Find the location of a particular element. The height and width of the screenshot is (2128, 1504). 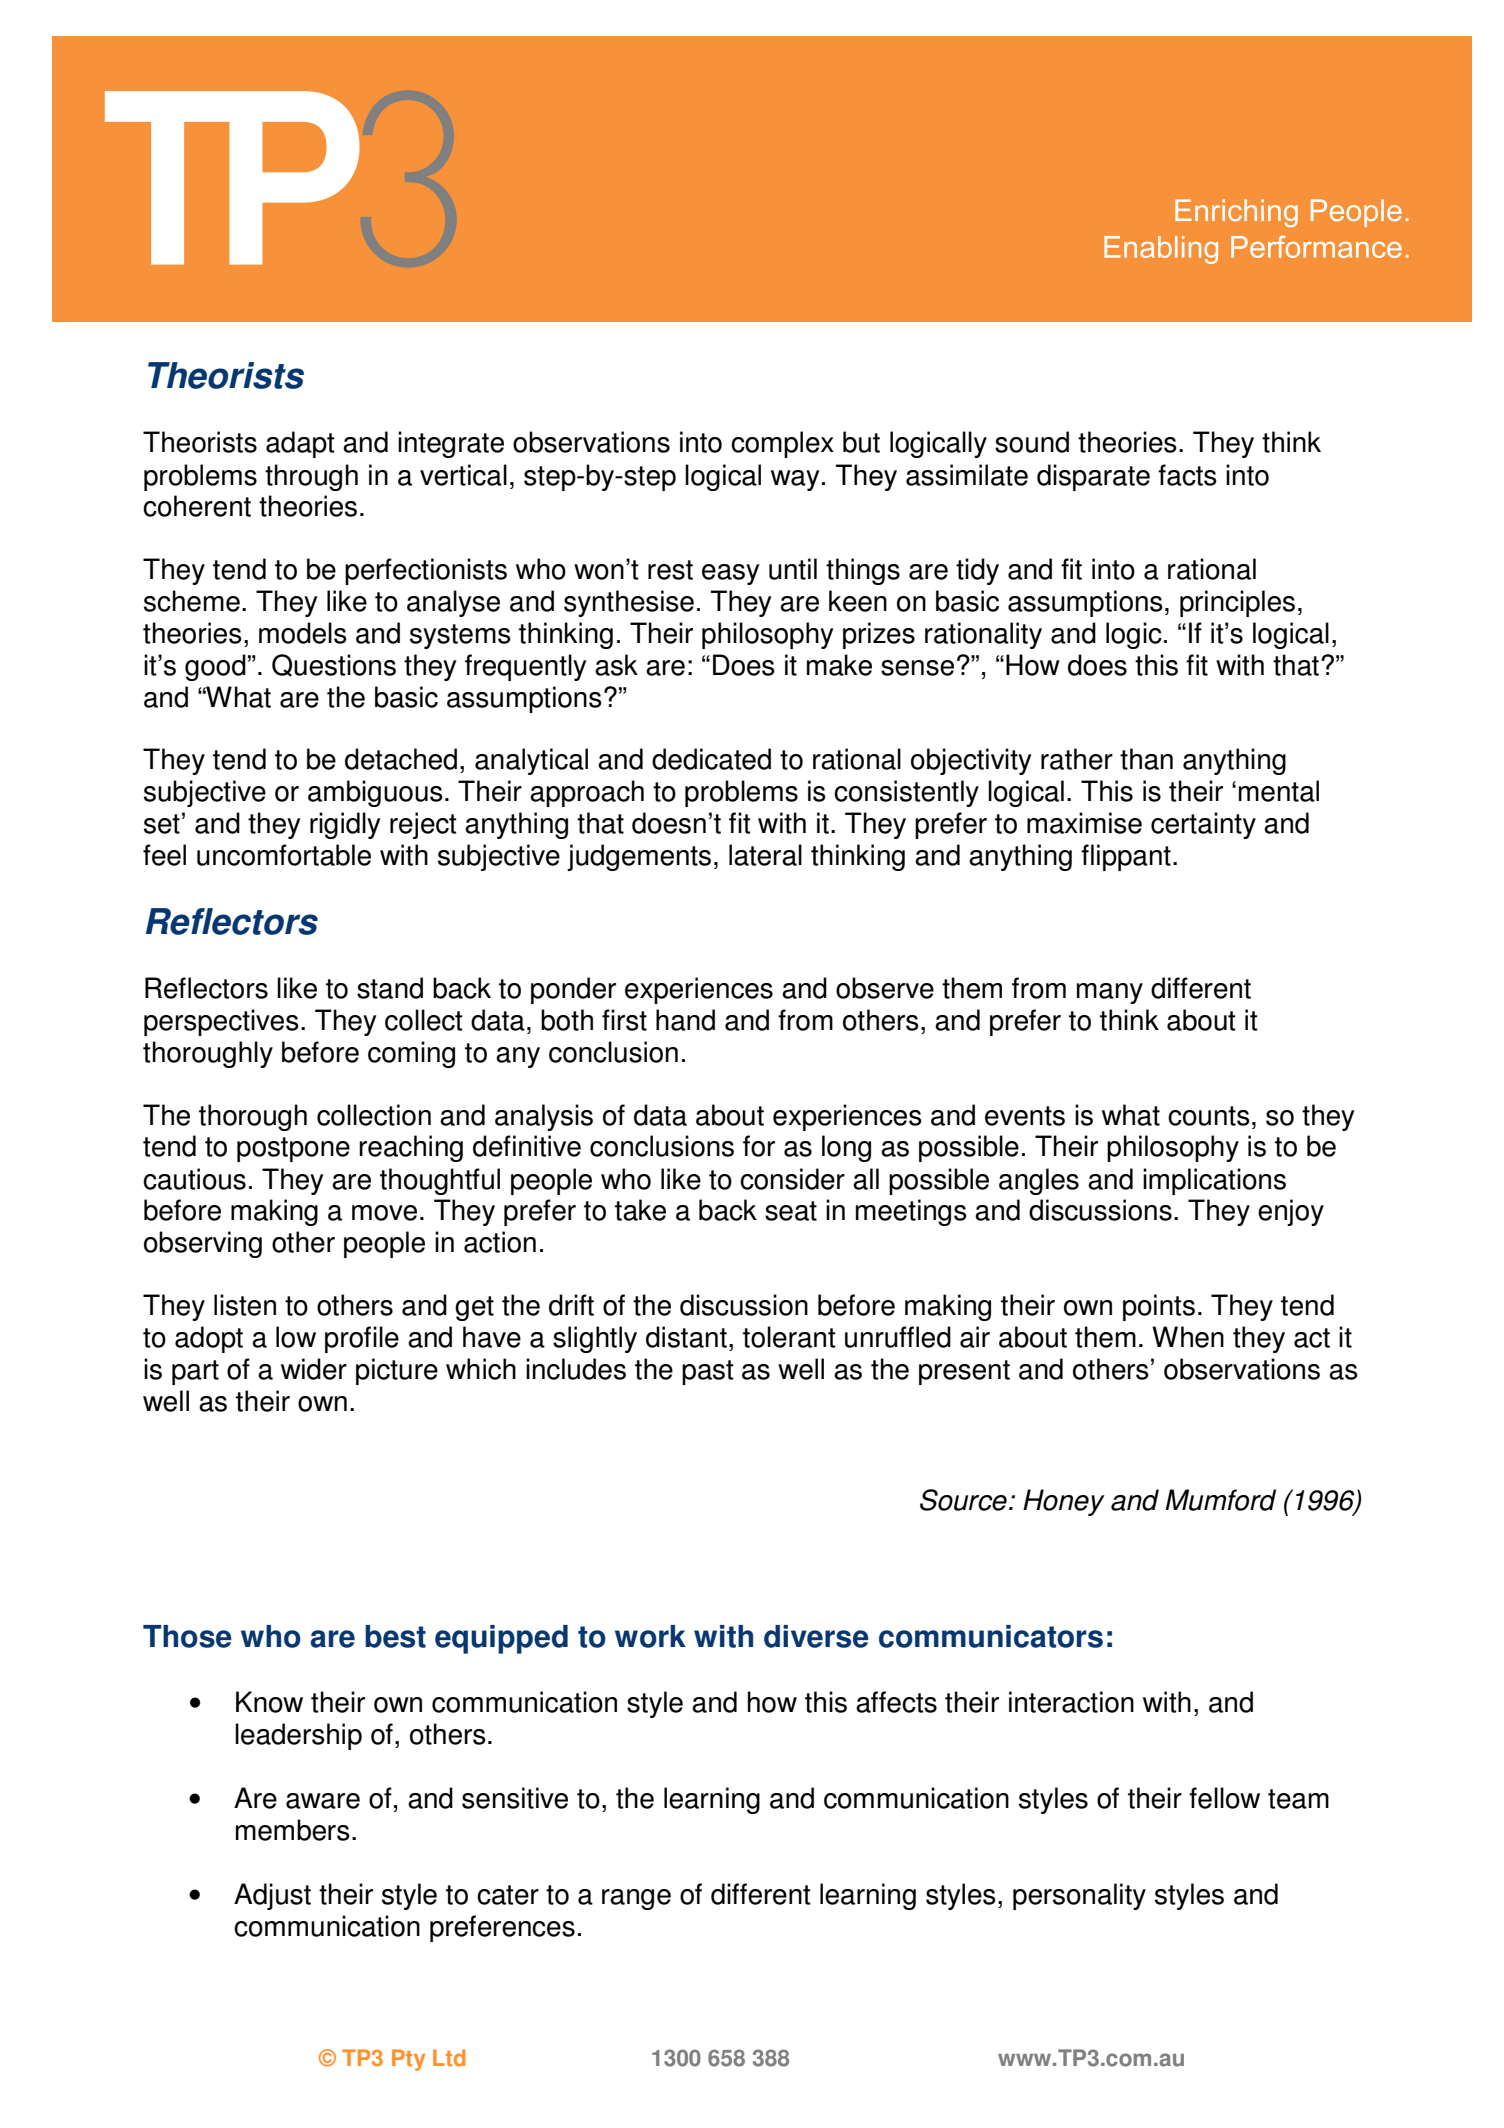

facts is located at coordinates (1187, 475).
